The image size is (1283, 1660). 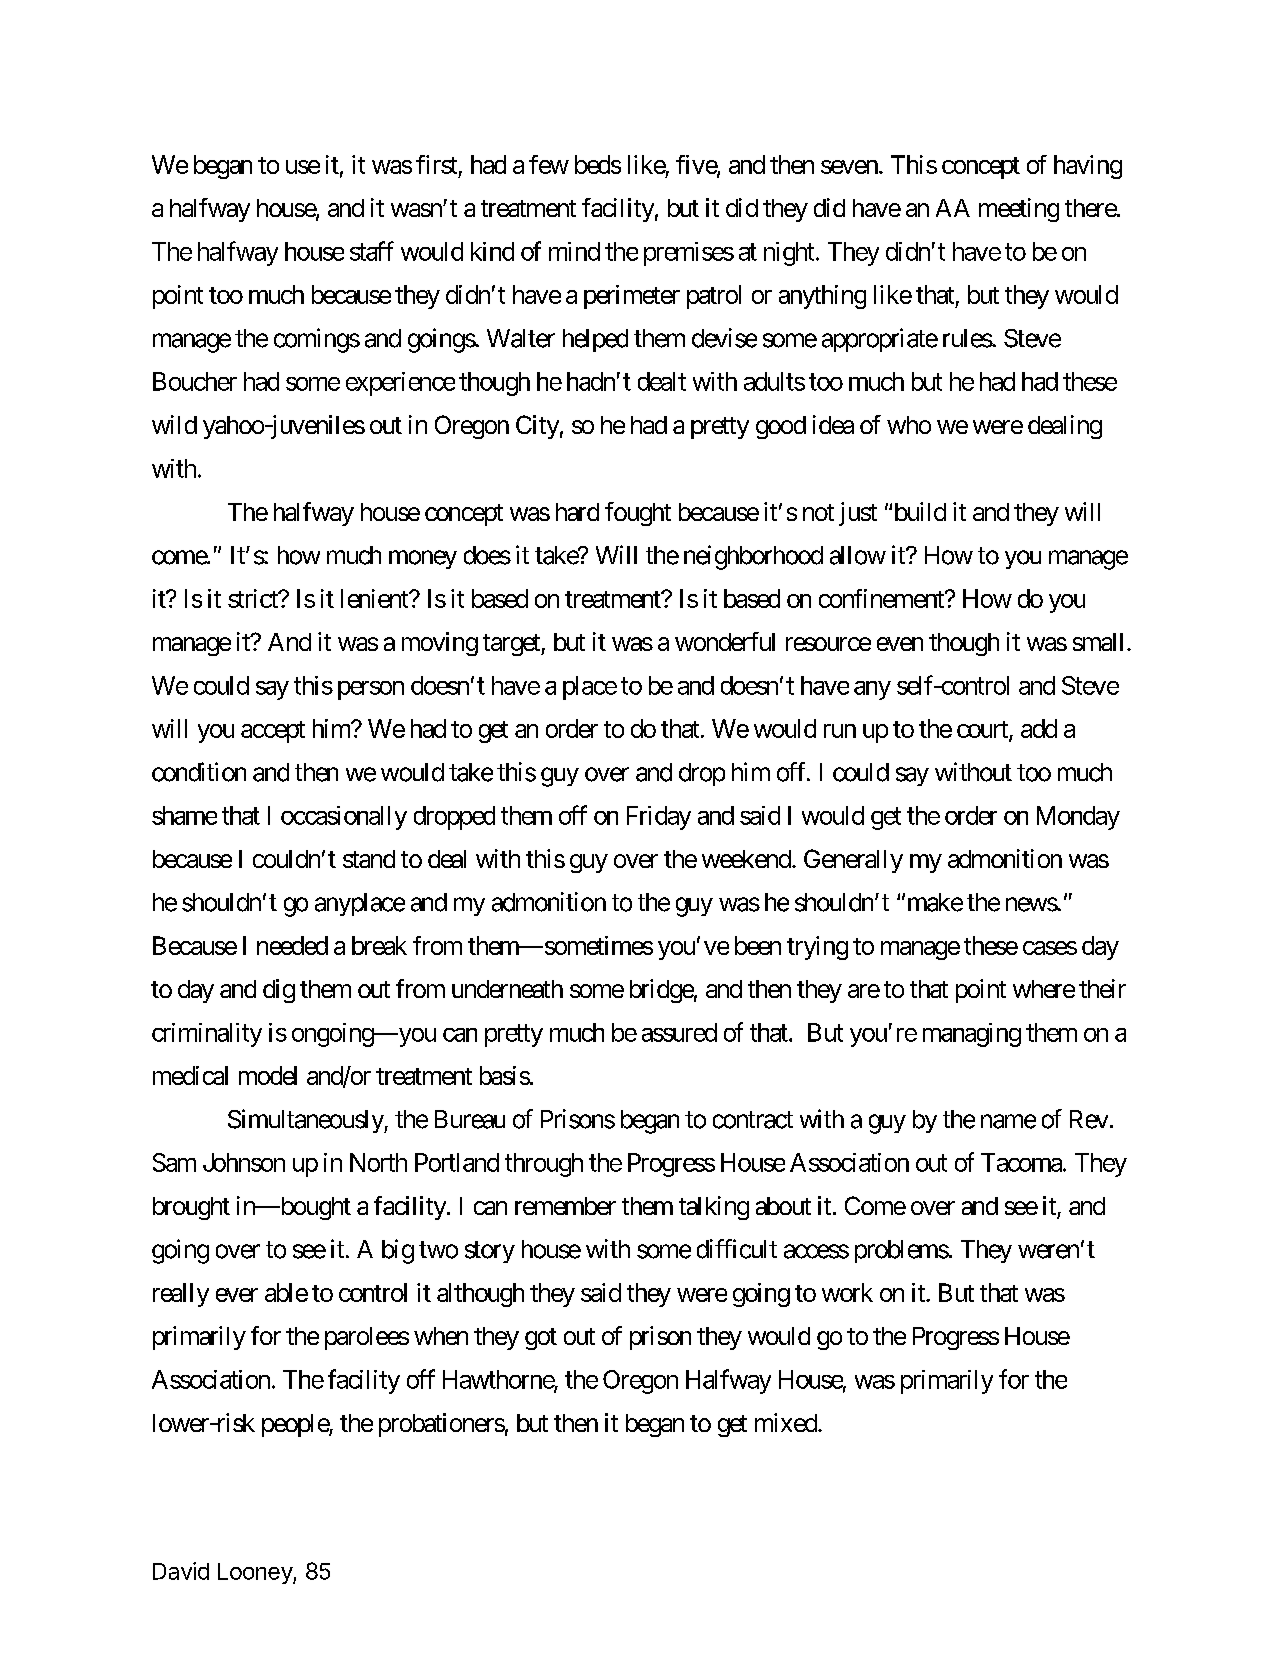 I want to click on mind, so click(x=574, y=251).
